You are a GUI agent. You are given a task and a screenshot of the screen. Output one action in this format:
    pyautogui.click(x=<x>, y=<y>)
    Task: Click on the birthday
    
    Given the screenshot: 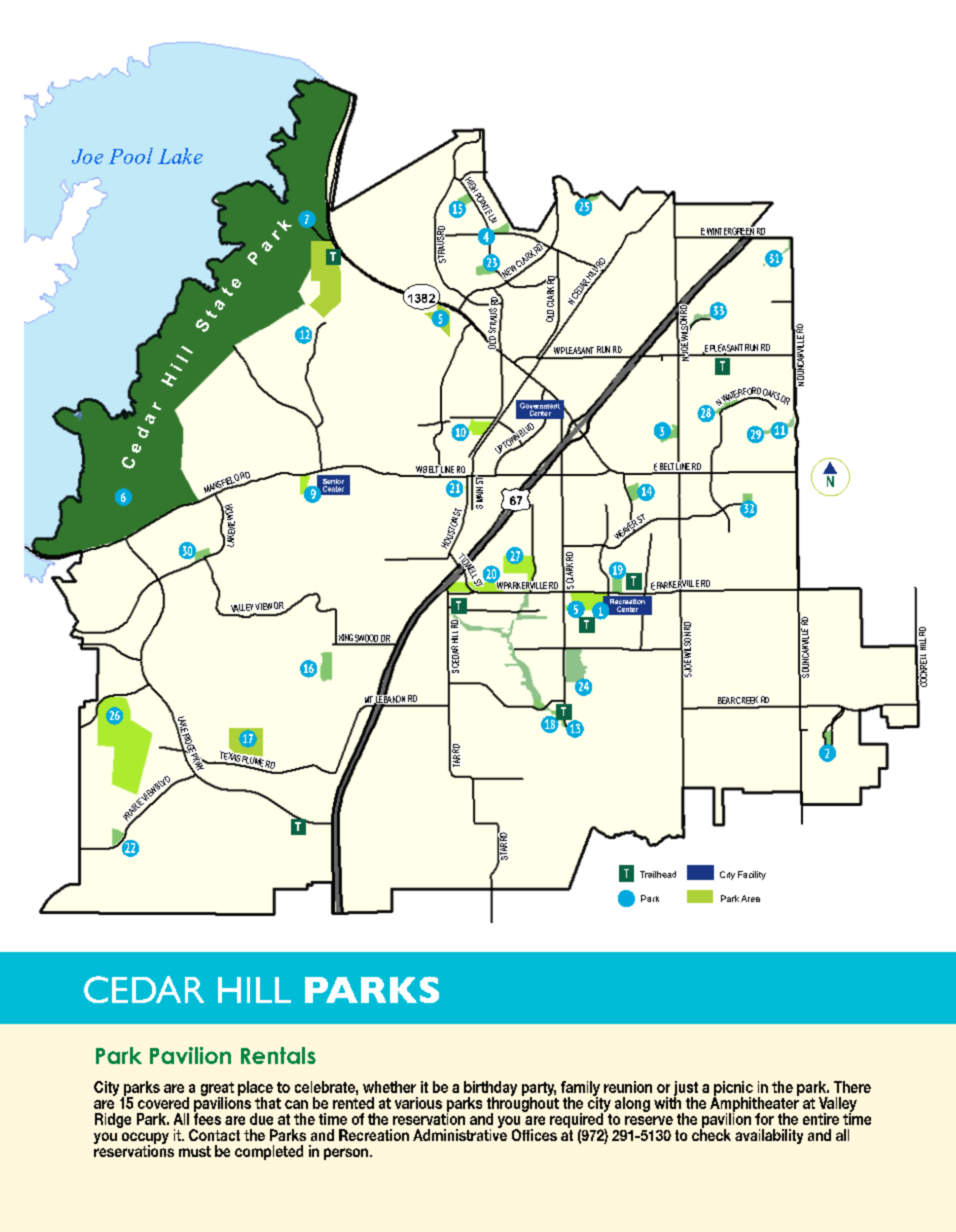 What is the action you would take?
    pyautogui.click(x=490, y=1089)
